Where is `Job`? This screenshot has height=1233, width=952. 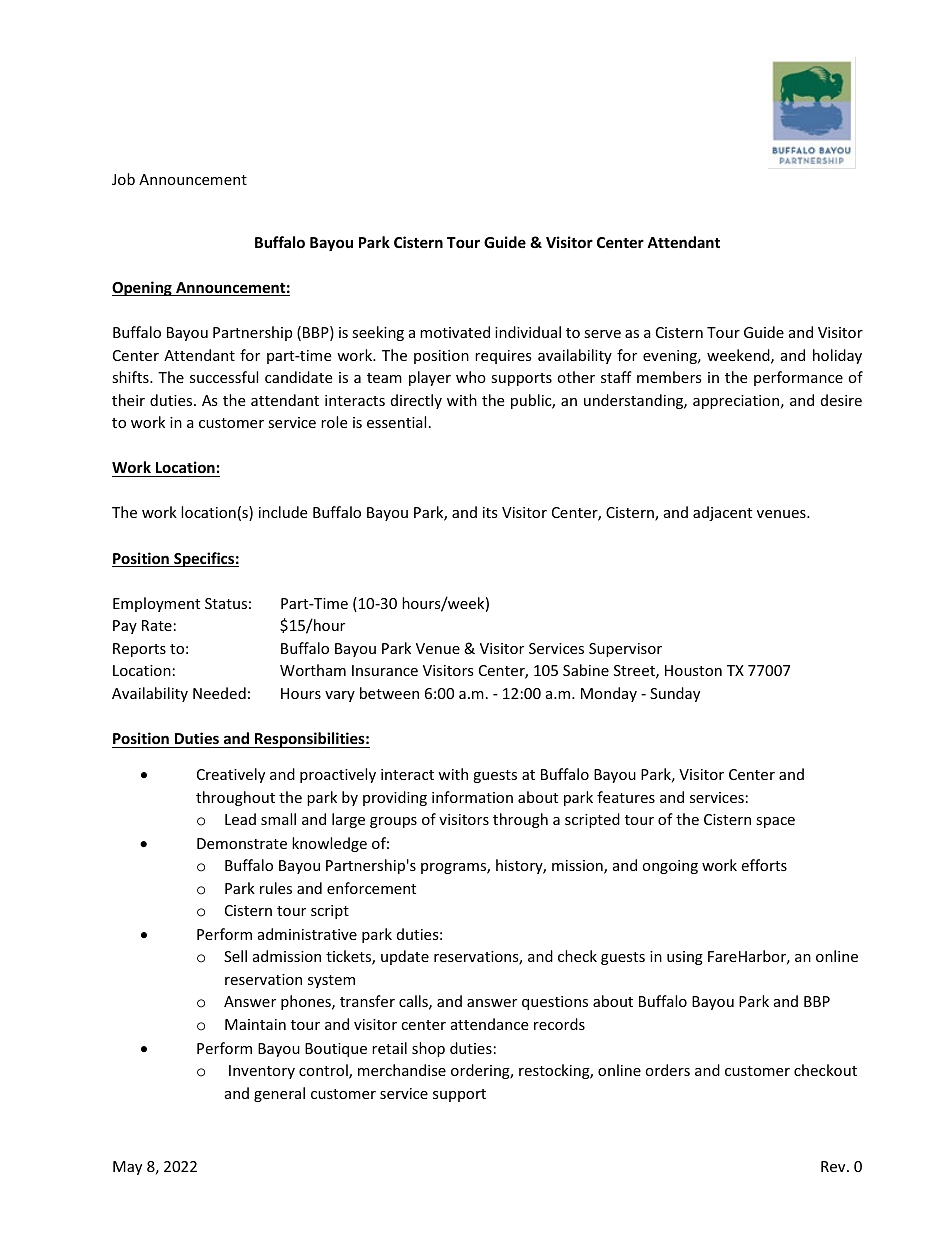 Job is located at coordinates (123, 179).
